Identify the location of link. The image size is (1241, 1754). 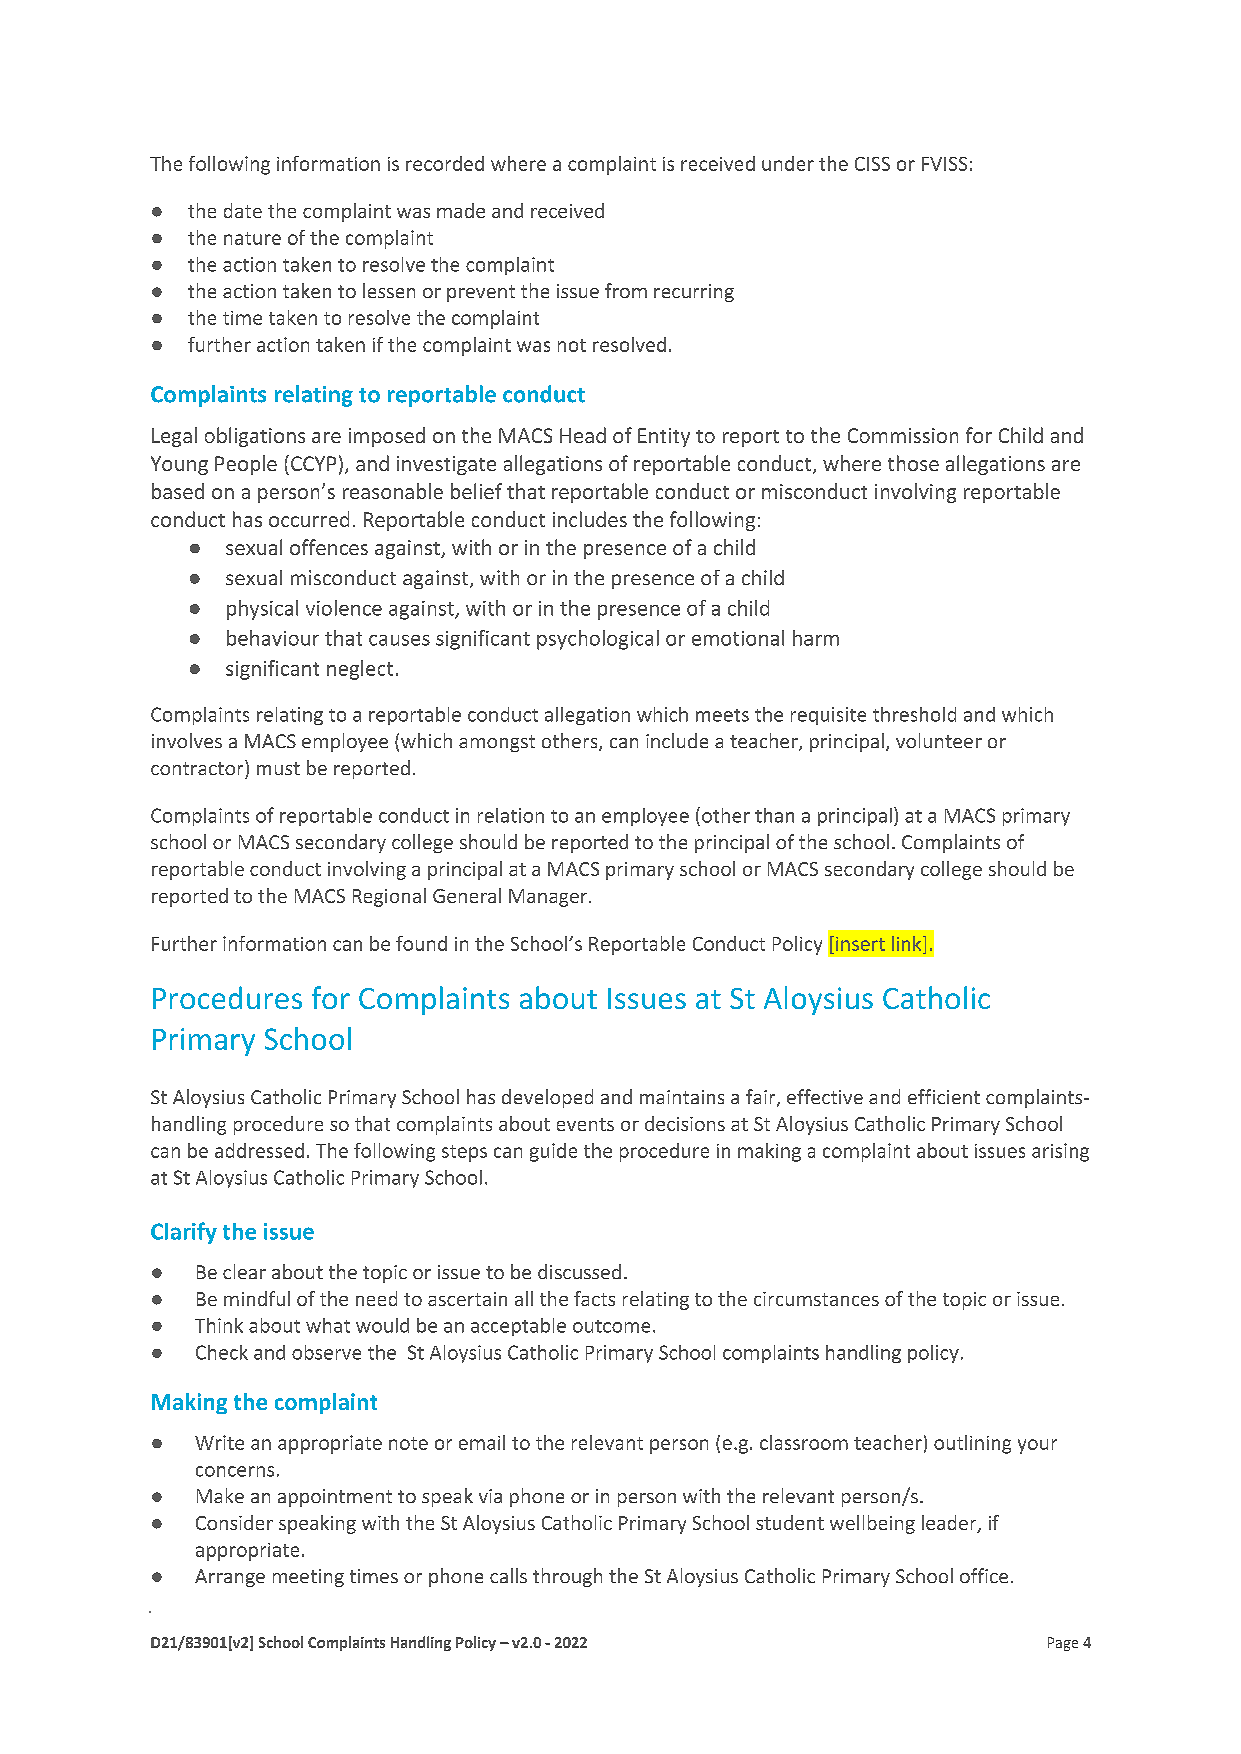
(908, 943).
